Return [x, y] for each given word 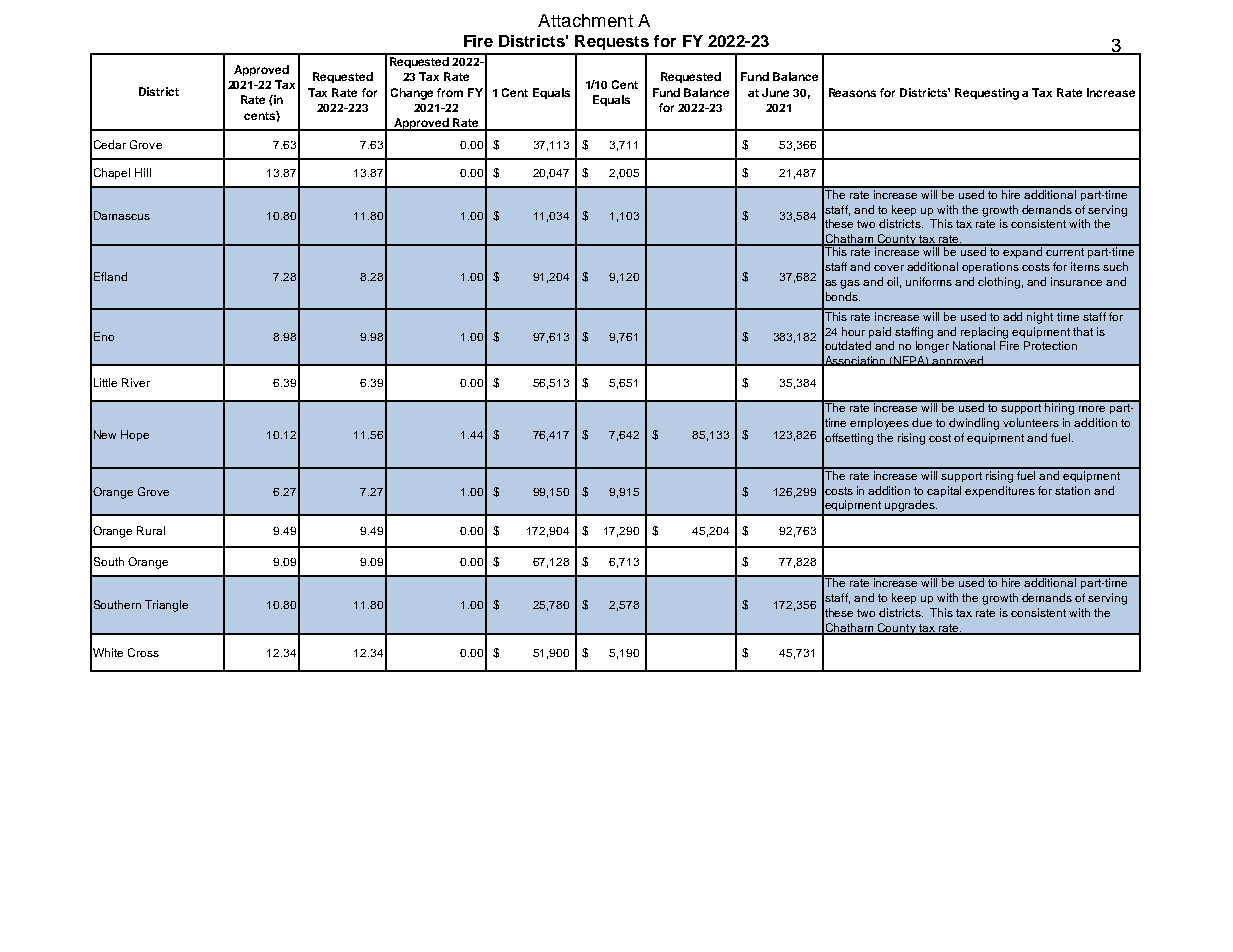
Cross [143, 652]
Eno [104, 336]
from [450, 92]
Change [412, 94]
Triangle [166, 606]
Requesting [987, 94]
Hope [135, 435]
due [922, 422]
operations [990, 267]
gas [850, 284]
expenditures [1000, 491]
